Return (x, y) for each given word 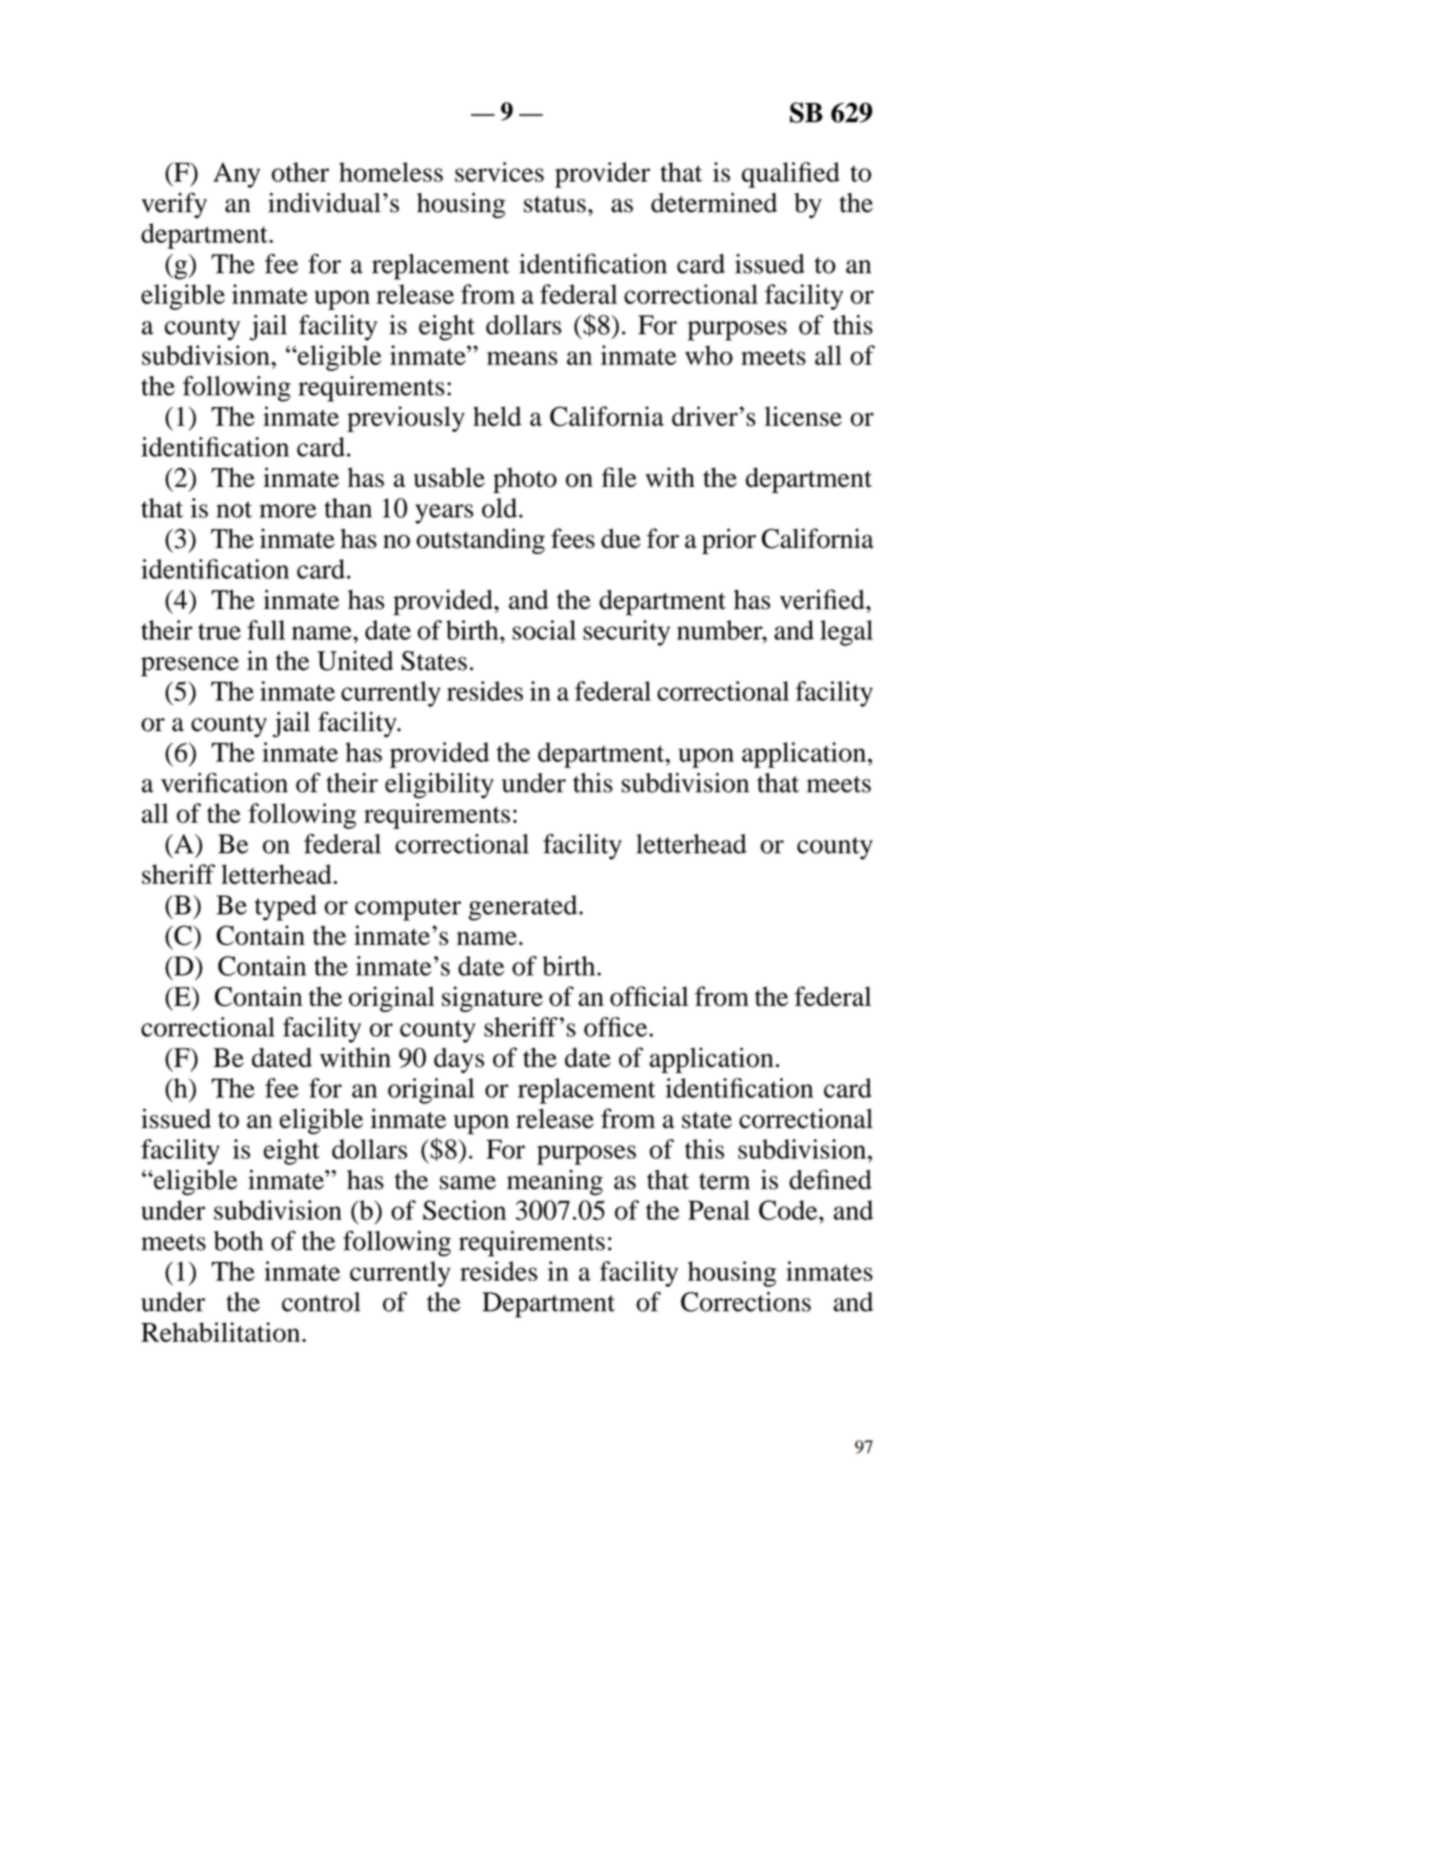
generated (524, 908)
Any (236, 175)
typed (286, 908)
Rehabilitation (222, 1332)
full (266, 630)
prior (729, 541)
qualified (791, 175)
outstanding (480, 541)
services (499, 172)
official (649, 996)
